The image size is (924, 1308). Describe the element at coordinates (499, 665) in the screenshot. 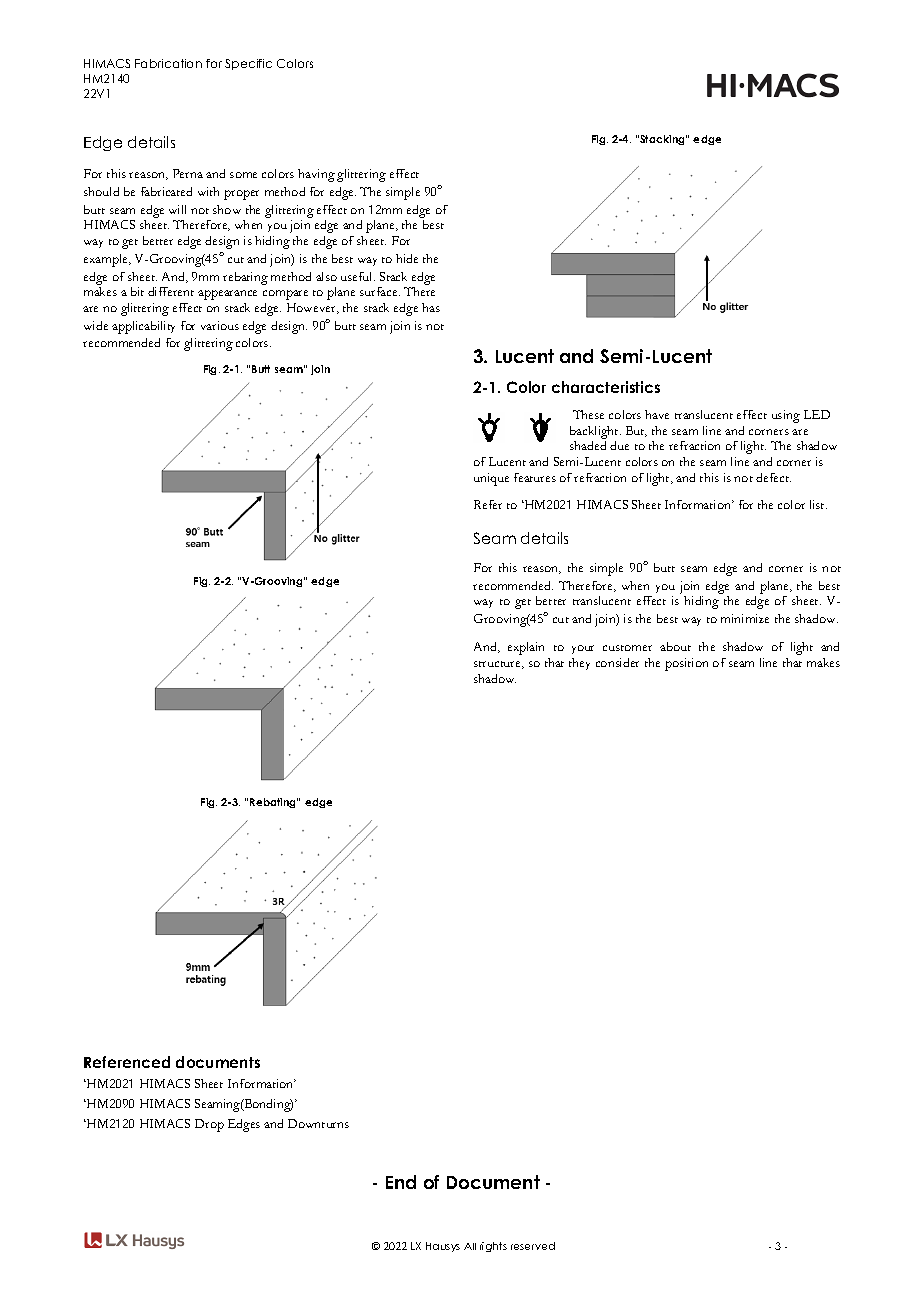

I see `structure` at that location.
